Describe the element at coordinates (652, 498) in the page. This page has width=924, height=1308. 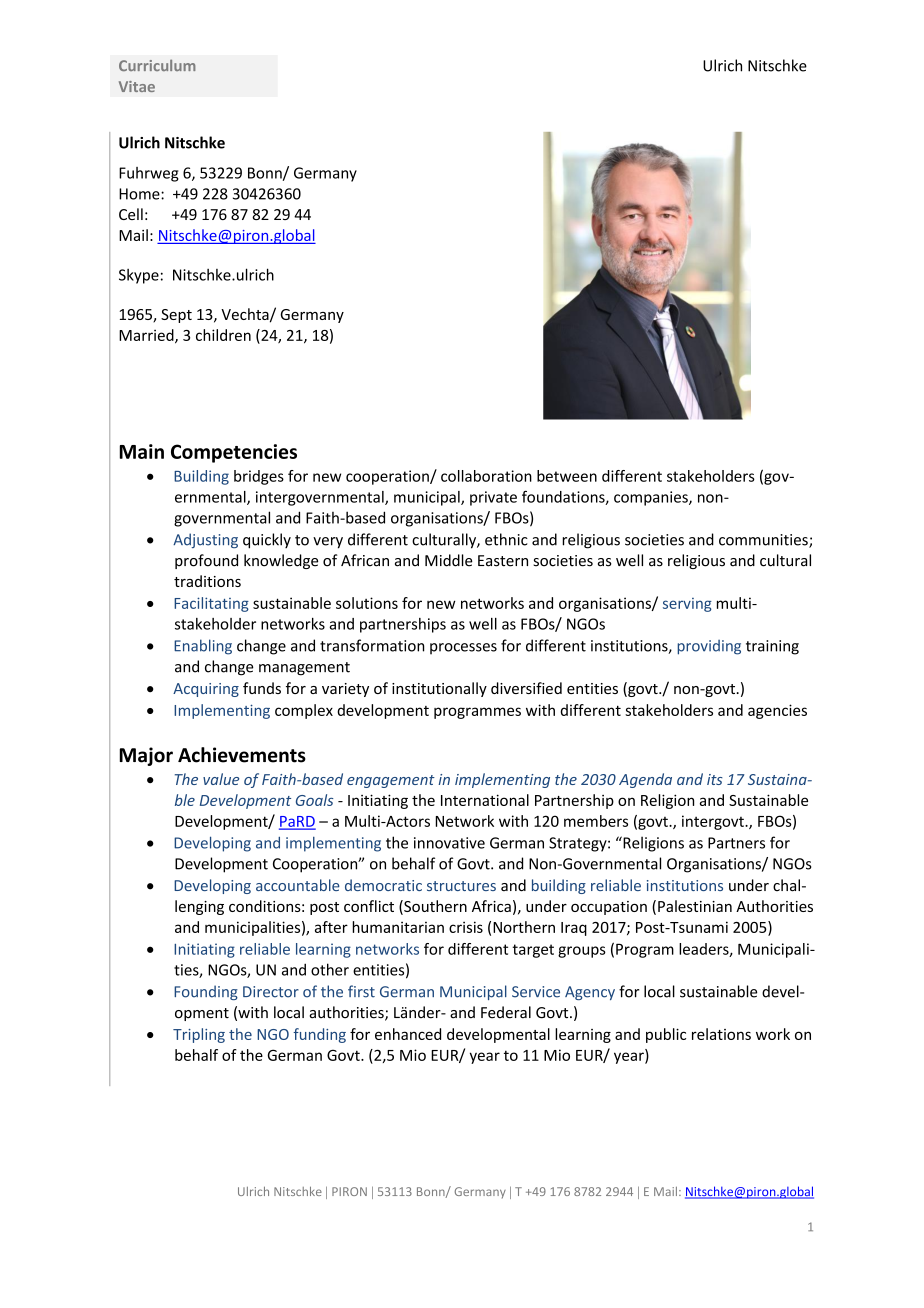
I see `companies` at that location.
